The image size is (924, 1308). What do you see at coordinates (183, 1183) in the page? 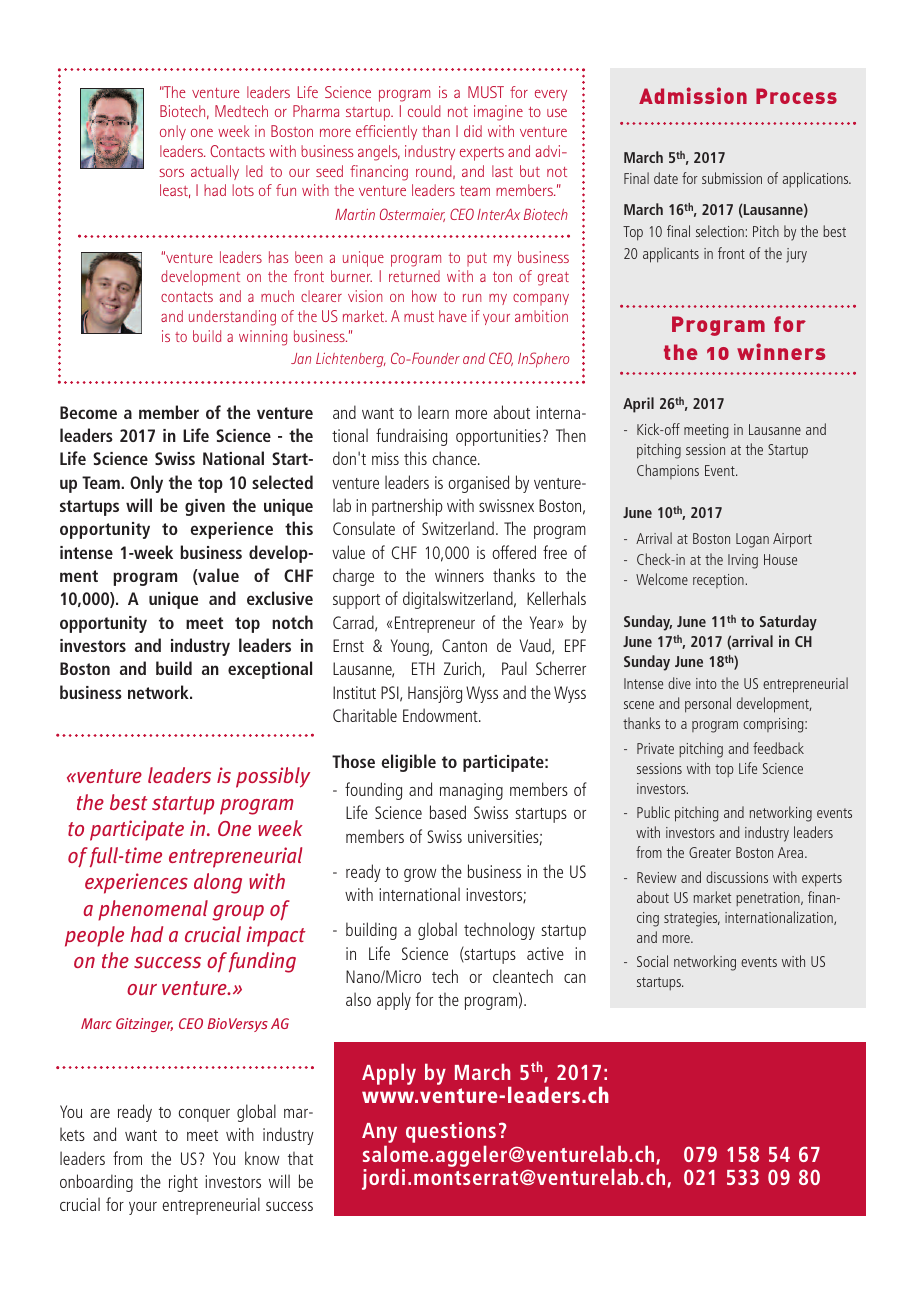
I see `right` at bounding box center [183, 1183].
